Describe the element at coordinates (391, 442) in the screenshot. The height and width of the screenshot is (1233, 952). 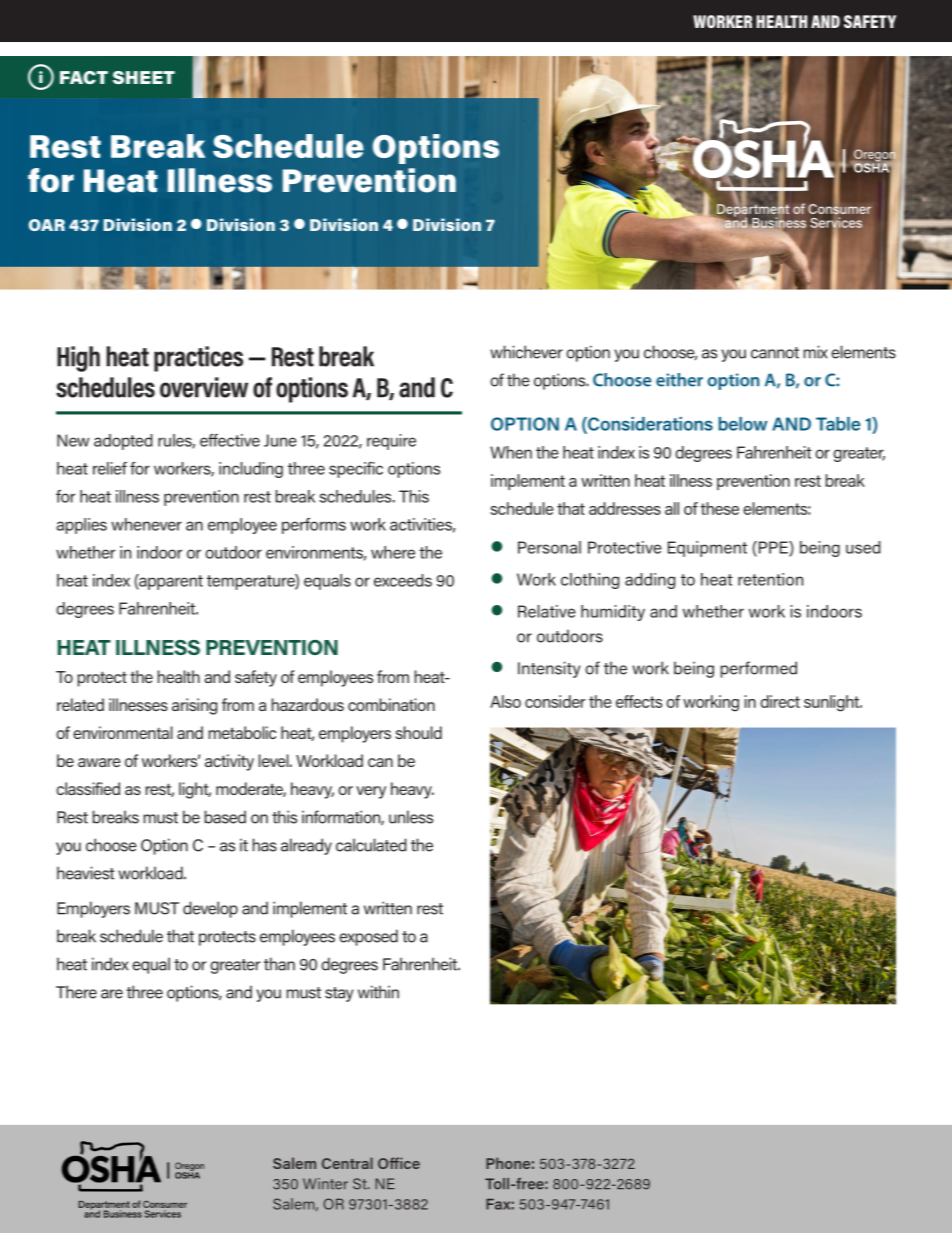
I see `require` at that location.
